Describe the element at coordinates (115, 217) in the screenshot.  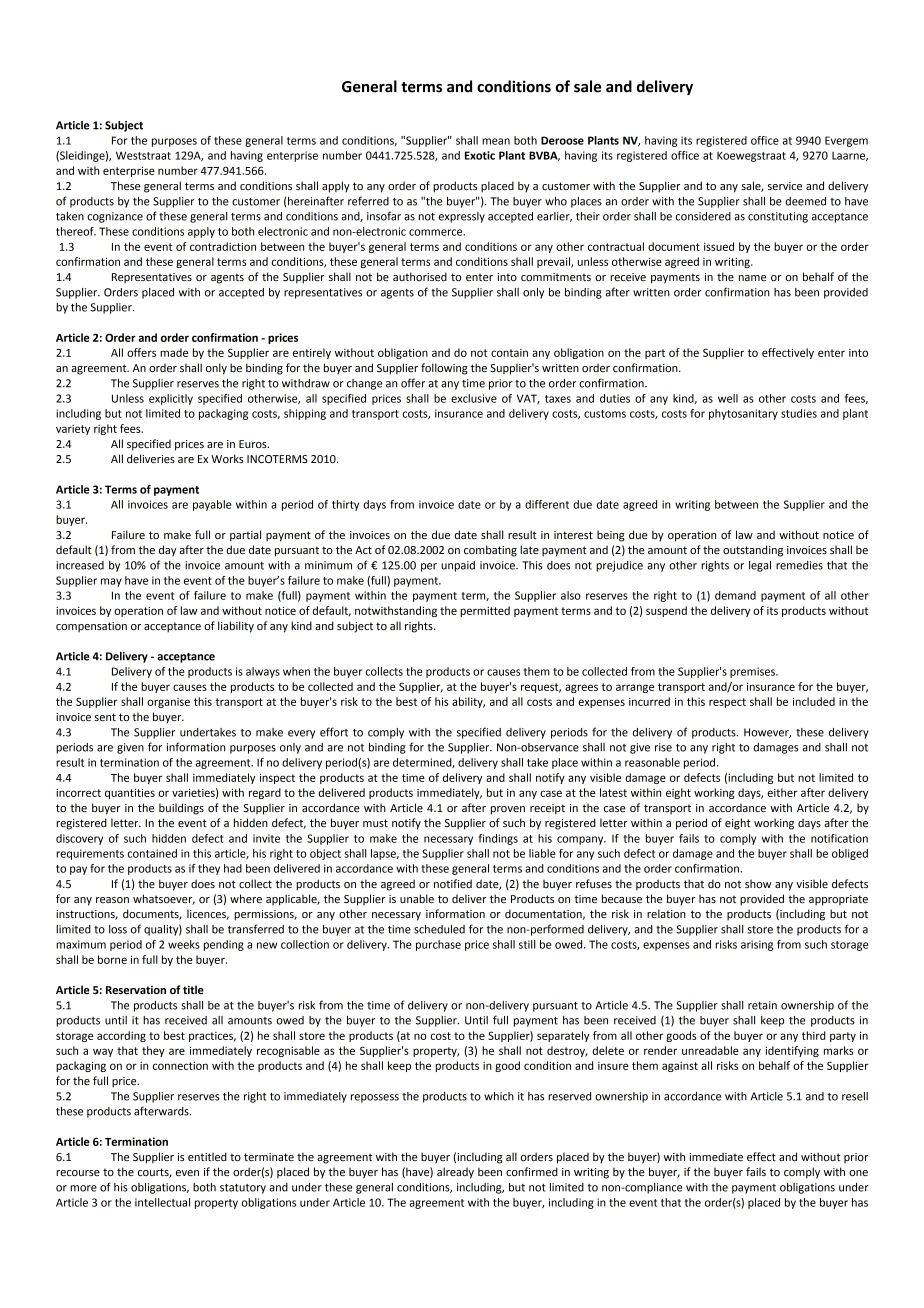
I see `cognizance` at that location.
